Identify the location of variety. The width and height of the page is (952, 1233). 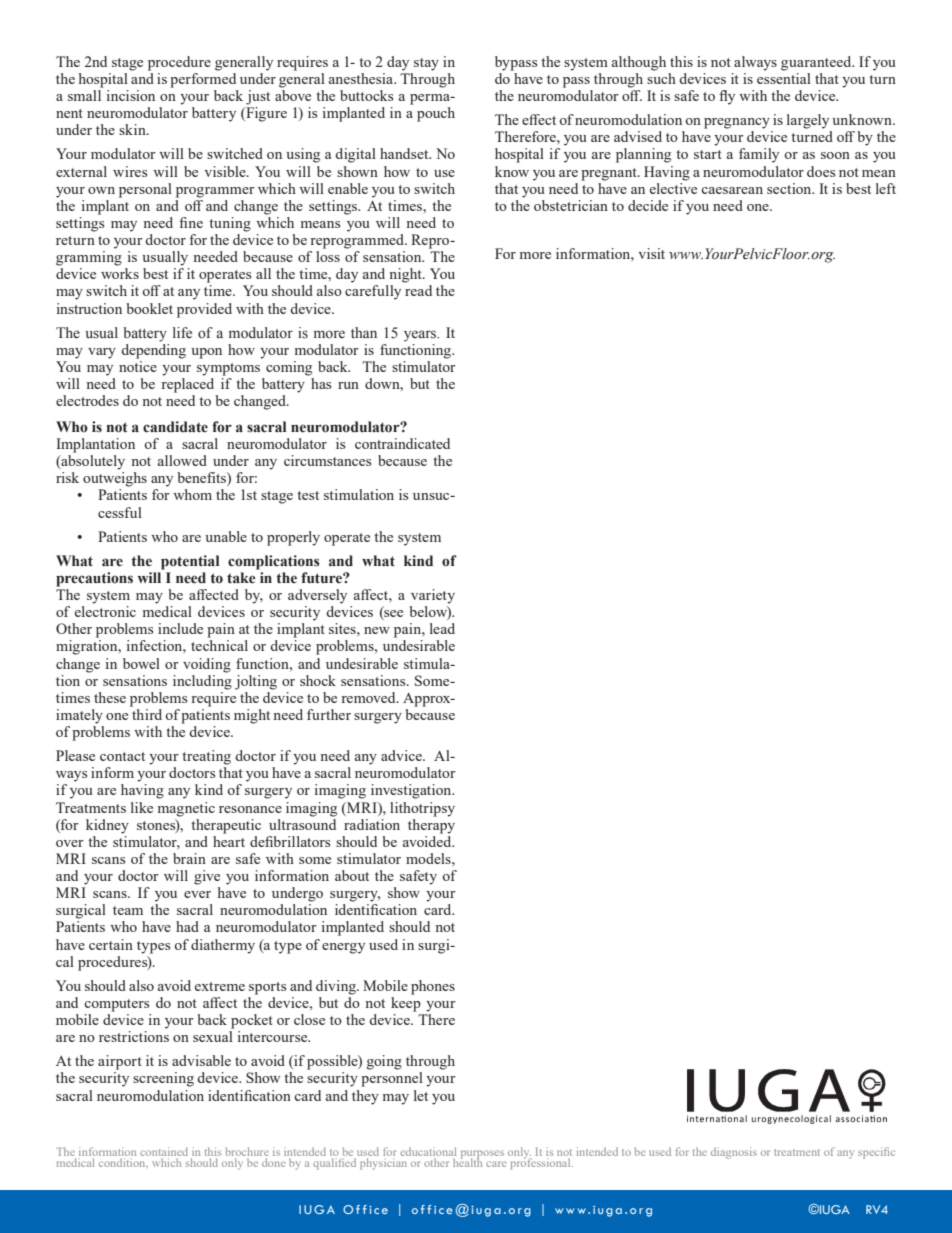
(433, 596).
